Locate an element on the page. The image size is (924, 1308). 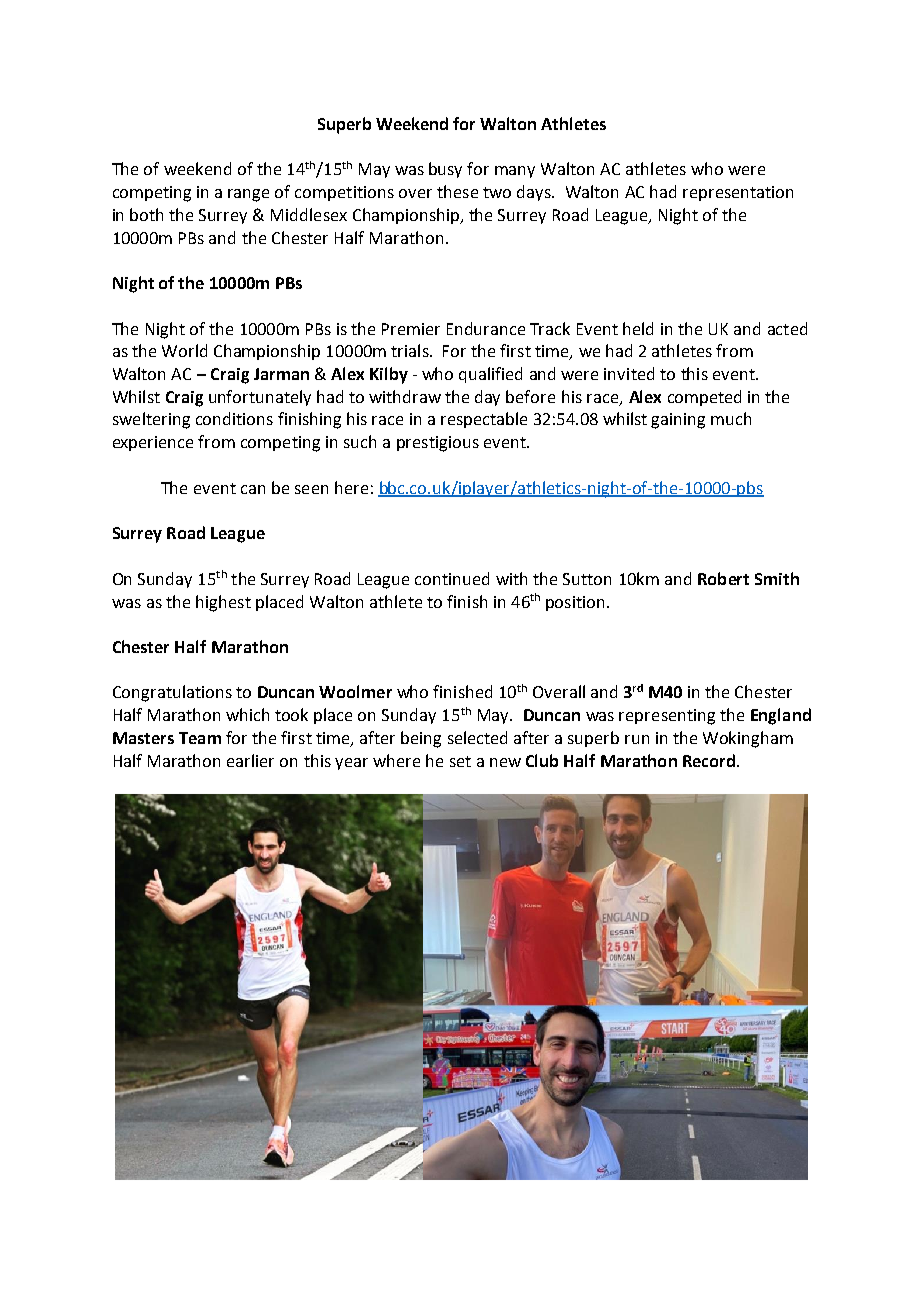
conditions is located at coordinates (234, 418).
